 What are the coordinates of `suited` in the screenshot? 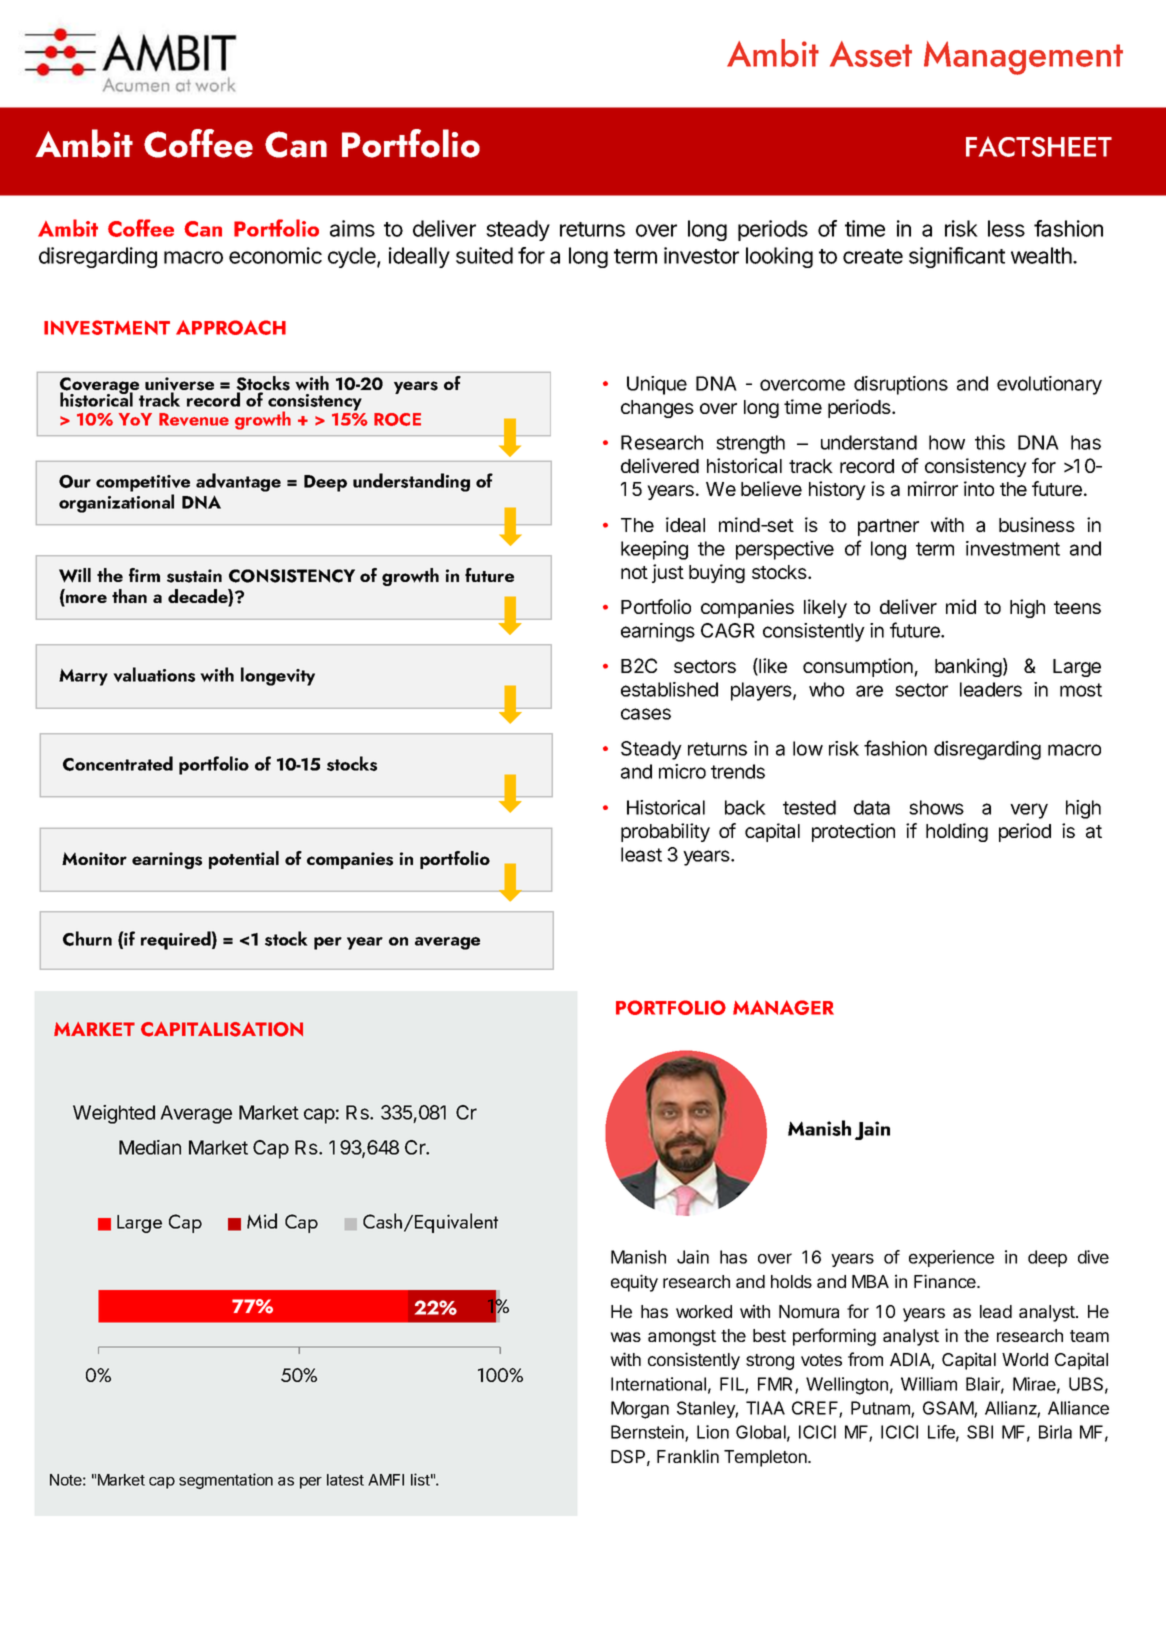 It's located at (484, 255).
